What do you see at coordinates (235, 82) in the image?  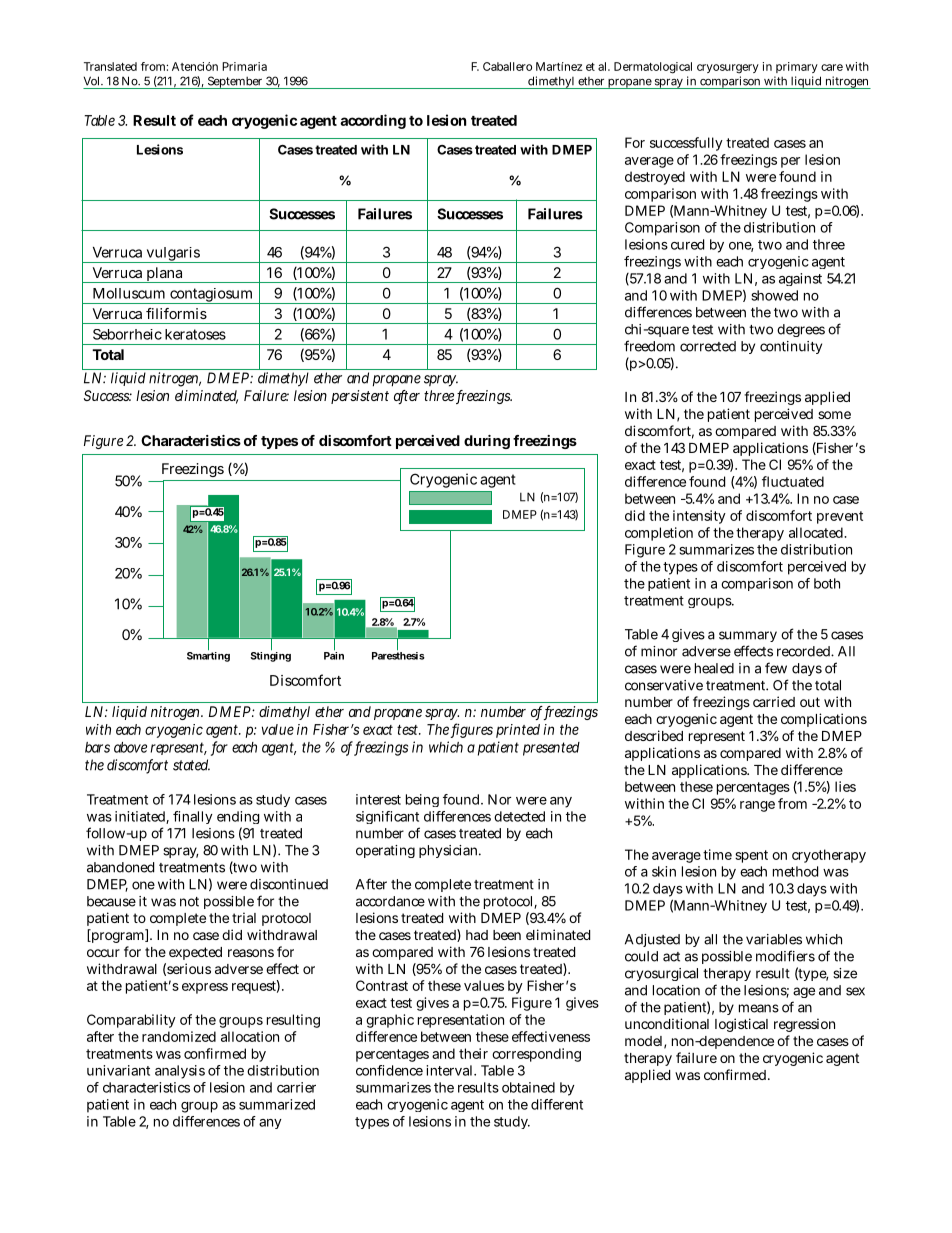 I see `September` at bounding box center [235, 82].
